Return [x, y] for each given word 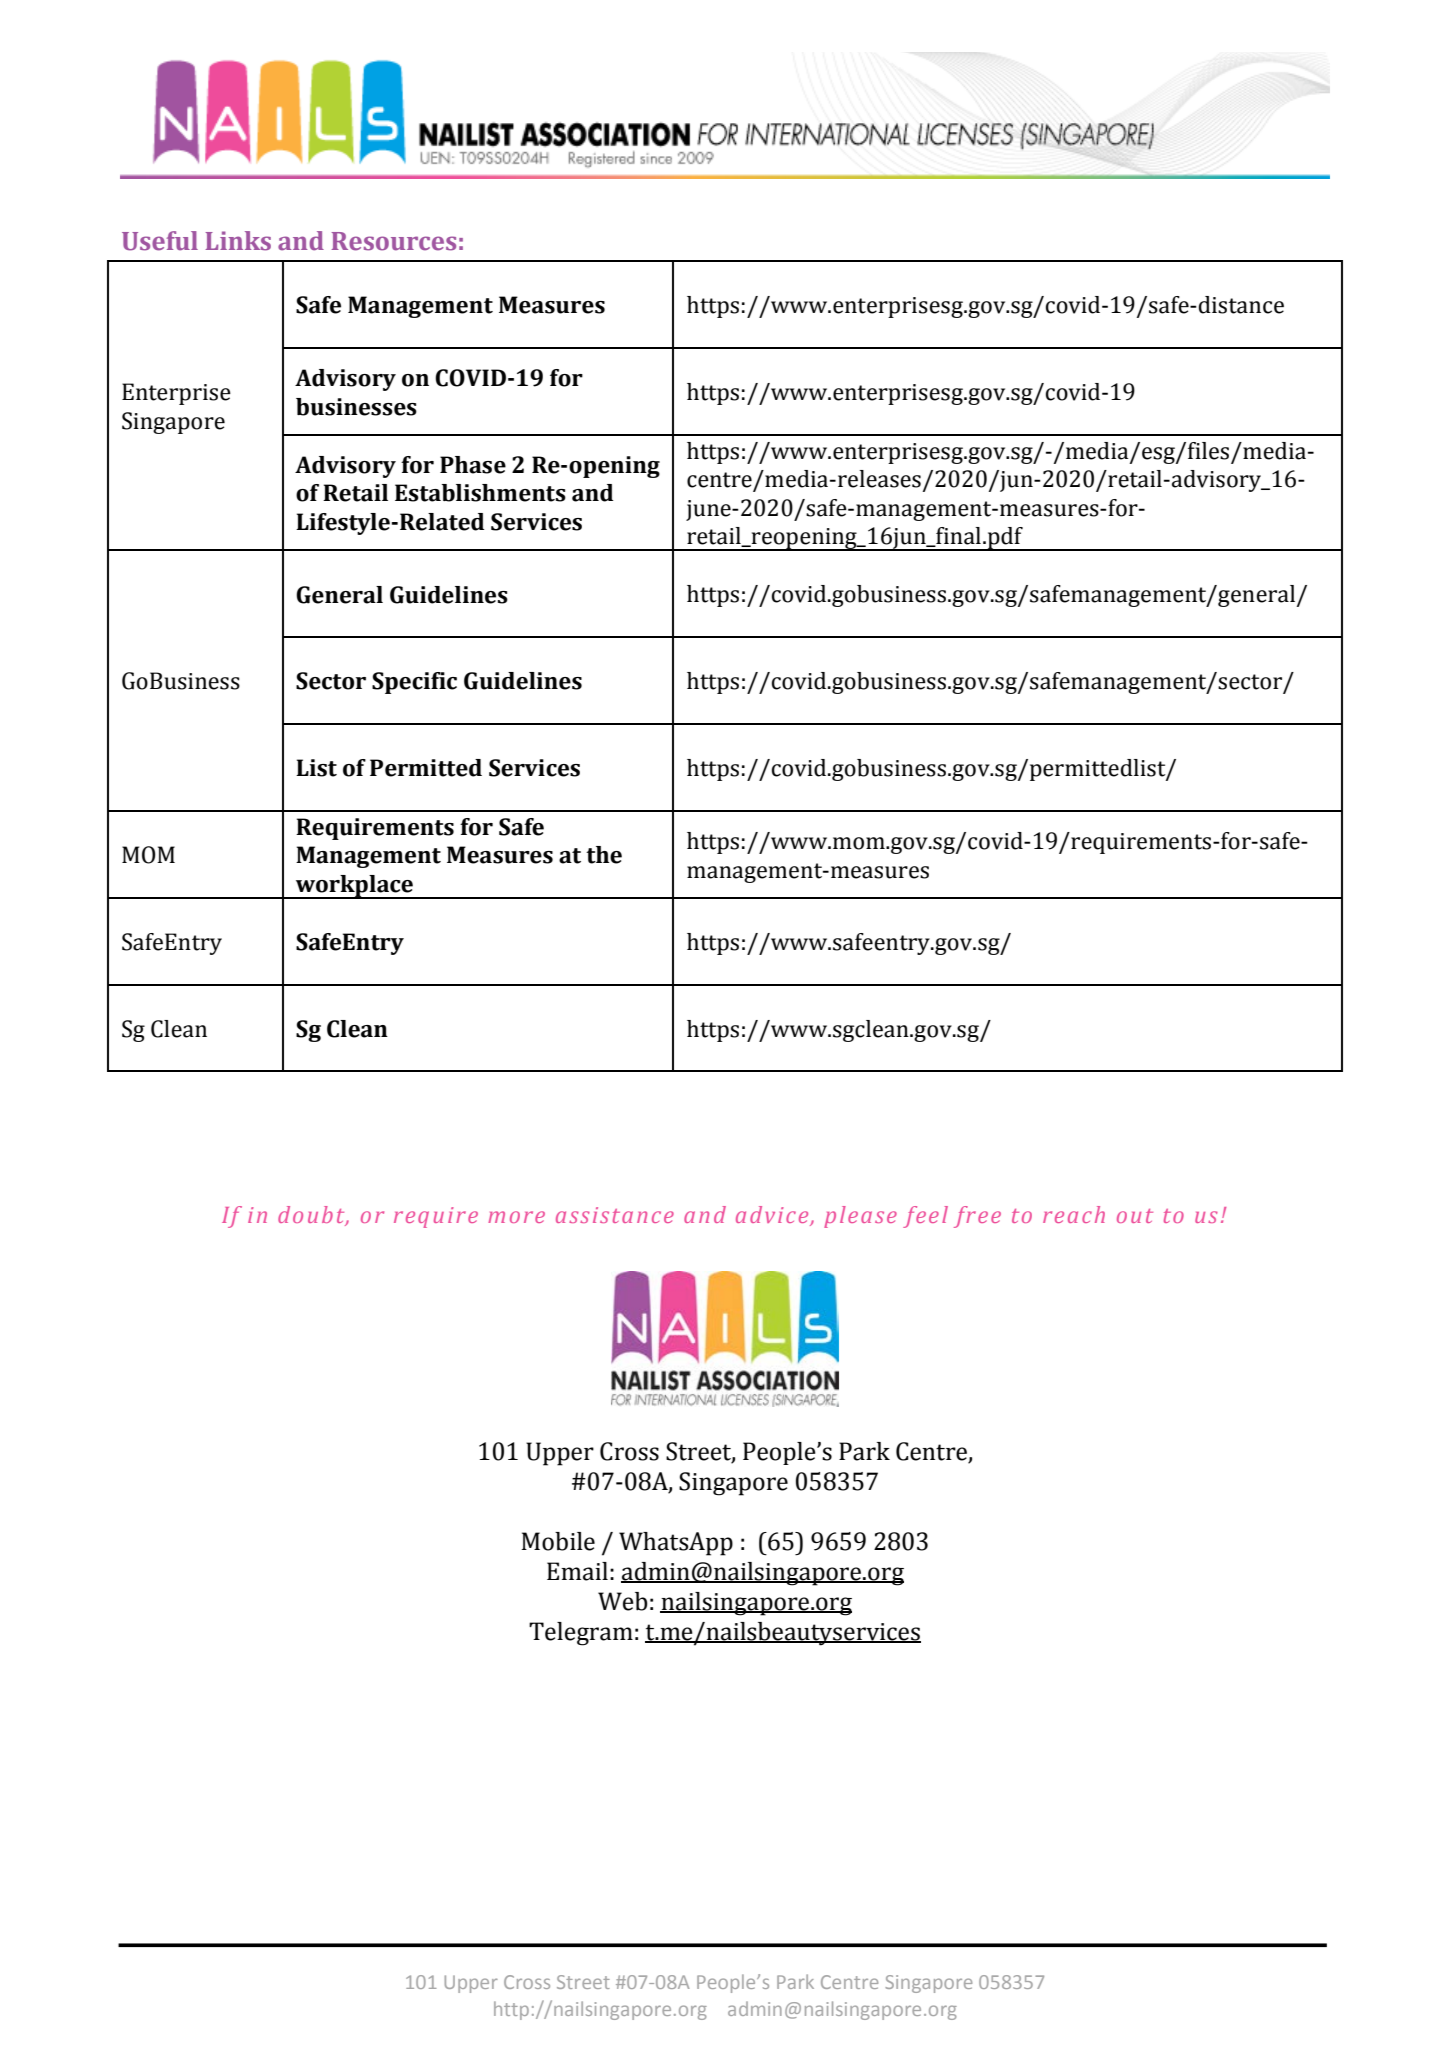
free [977, 1217]
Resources [393, 241]
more [516, 1217]
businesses [356, 407]
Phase [473, 465]
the [604, 855]
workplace [355, 887]
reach [1074, 1214]
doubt [312, 1215]
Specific [414, 683]
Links [238, 241]
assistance [615, 1215]
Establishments [480, 493]
